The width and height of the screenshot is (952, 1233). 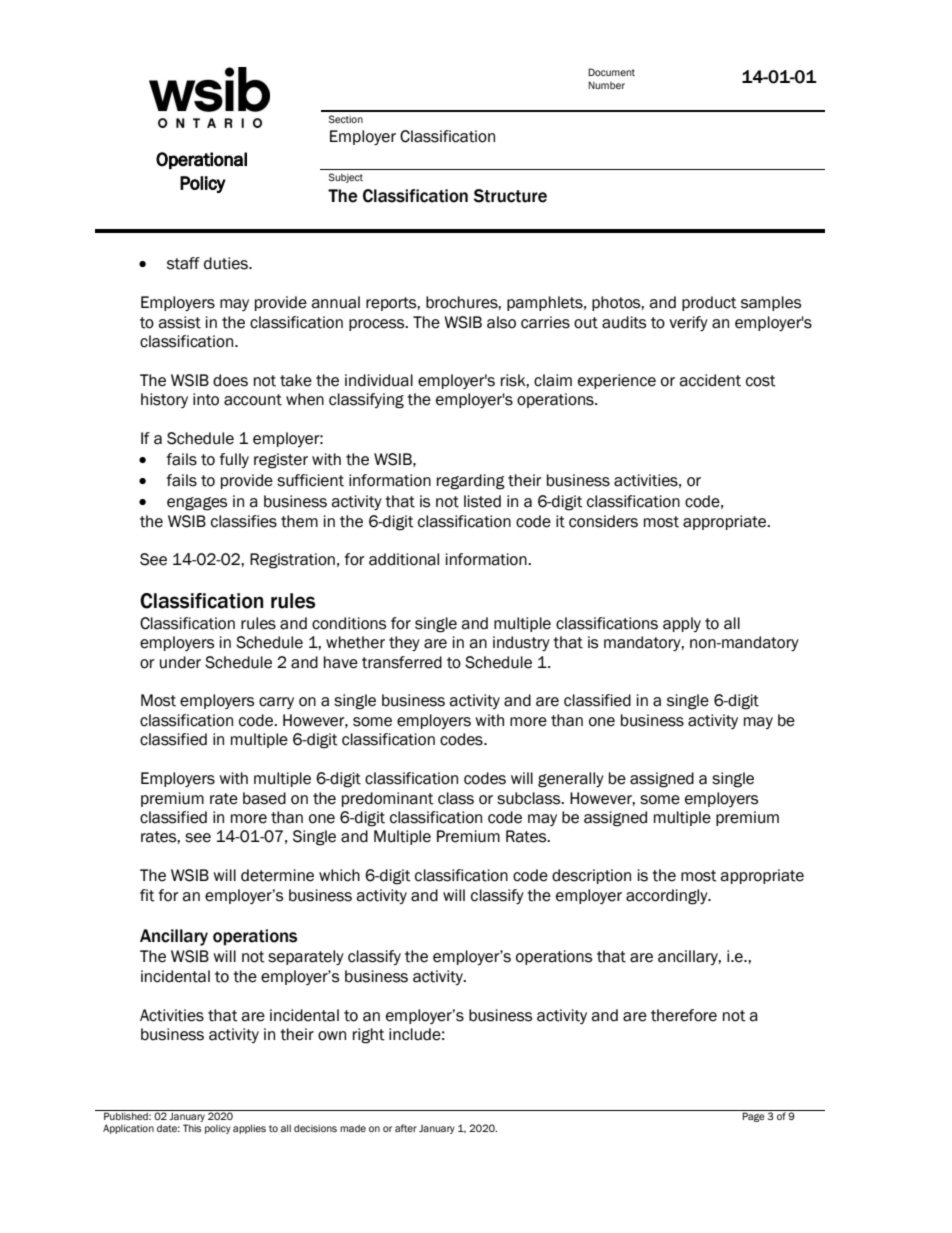 I want to click on after, so click(x=406, y=1128).
